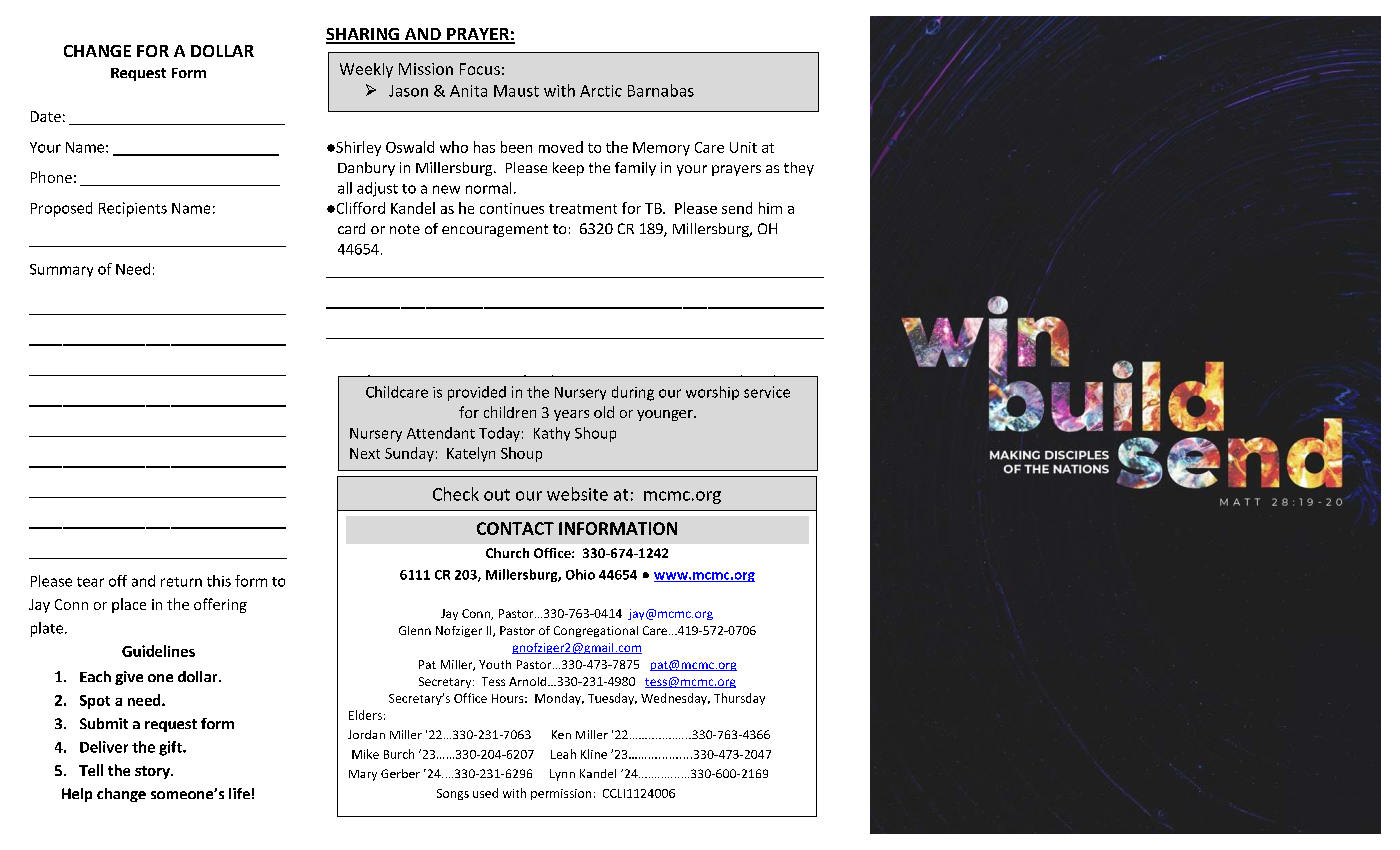 The image size is (1400, 850). I want to click on website, so click(577, 494).
